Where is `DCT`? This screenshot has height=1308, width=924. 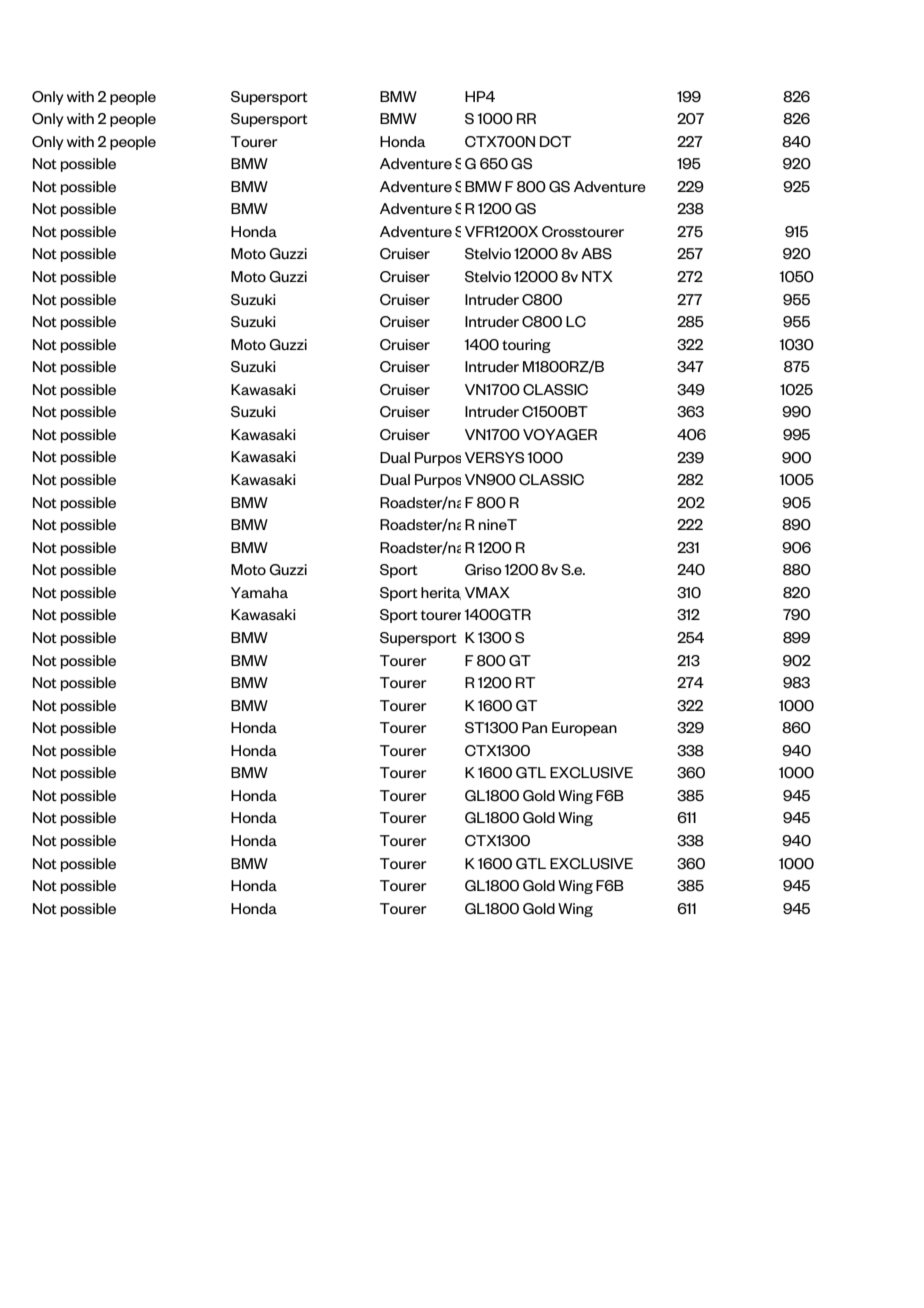 DCT is located at coordinates (555, 141).
